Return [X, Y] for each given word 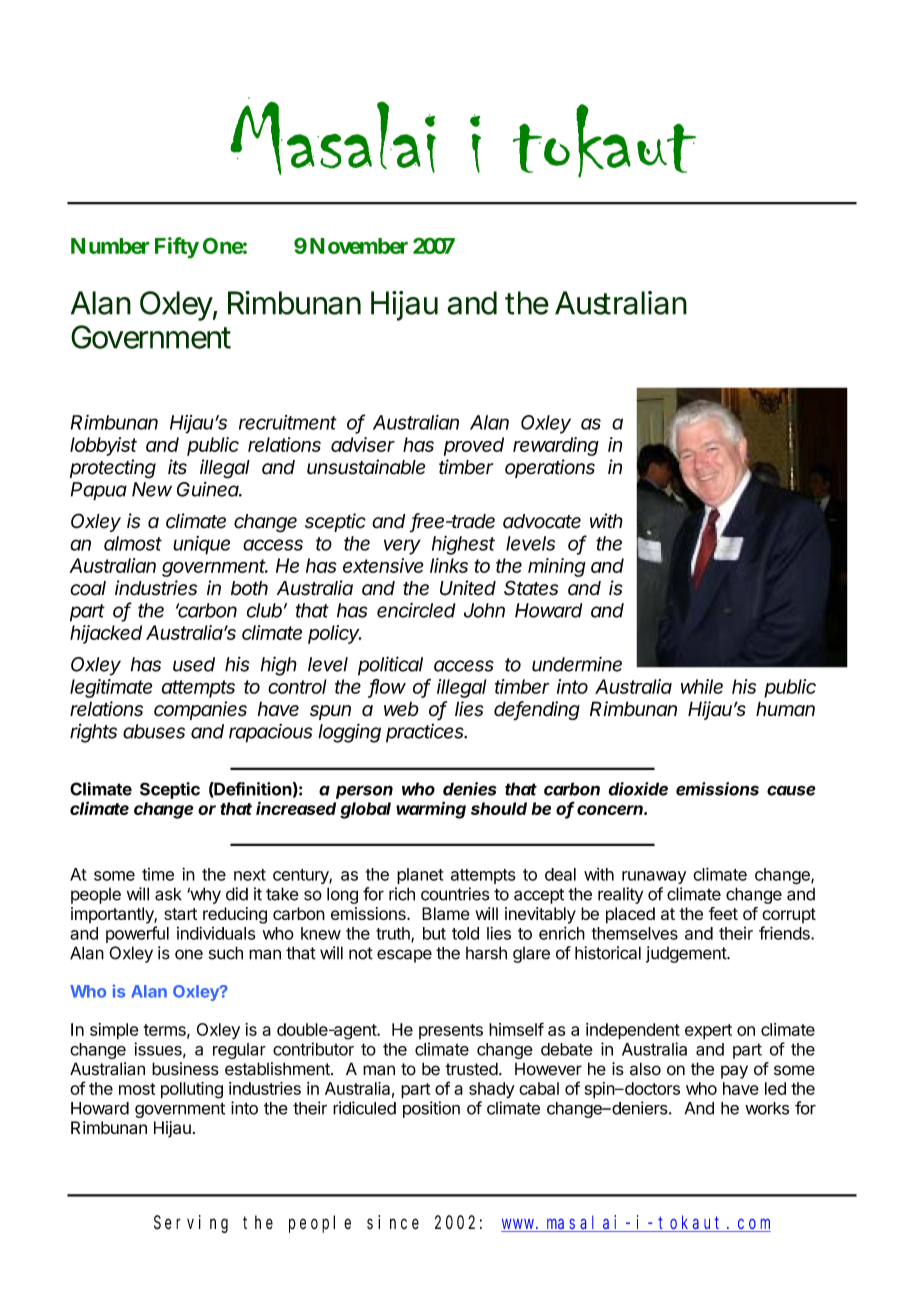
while [702, 686]
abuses [154, 731]
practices [426, 733]
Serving [191, 1224]
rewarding [556, 446]
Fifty [177, 248]
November [359, 246]
